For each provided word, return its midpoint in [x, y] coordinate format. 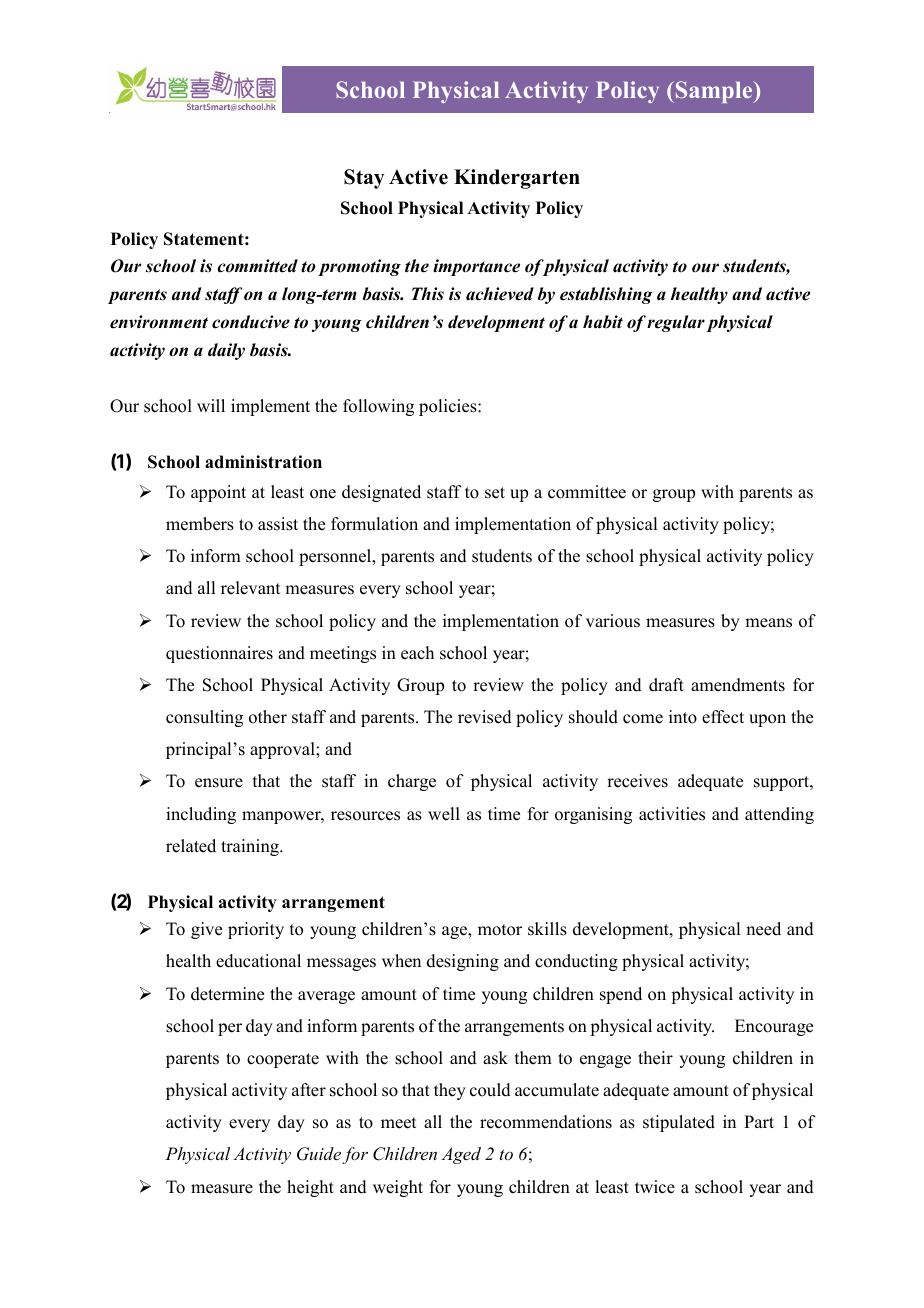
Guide [319, 1154]
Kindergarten [517, 179]
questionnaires [219, 654]
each [417, 653]
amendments [738, 685]
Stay [364, 179]
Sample [714, 92]
